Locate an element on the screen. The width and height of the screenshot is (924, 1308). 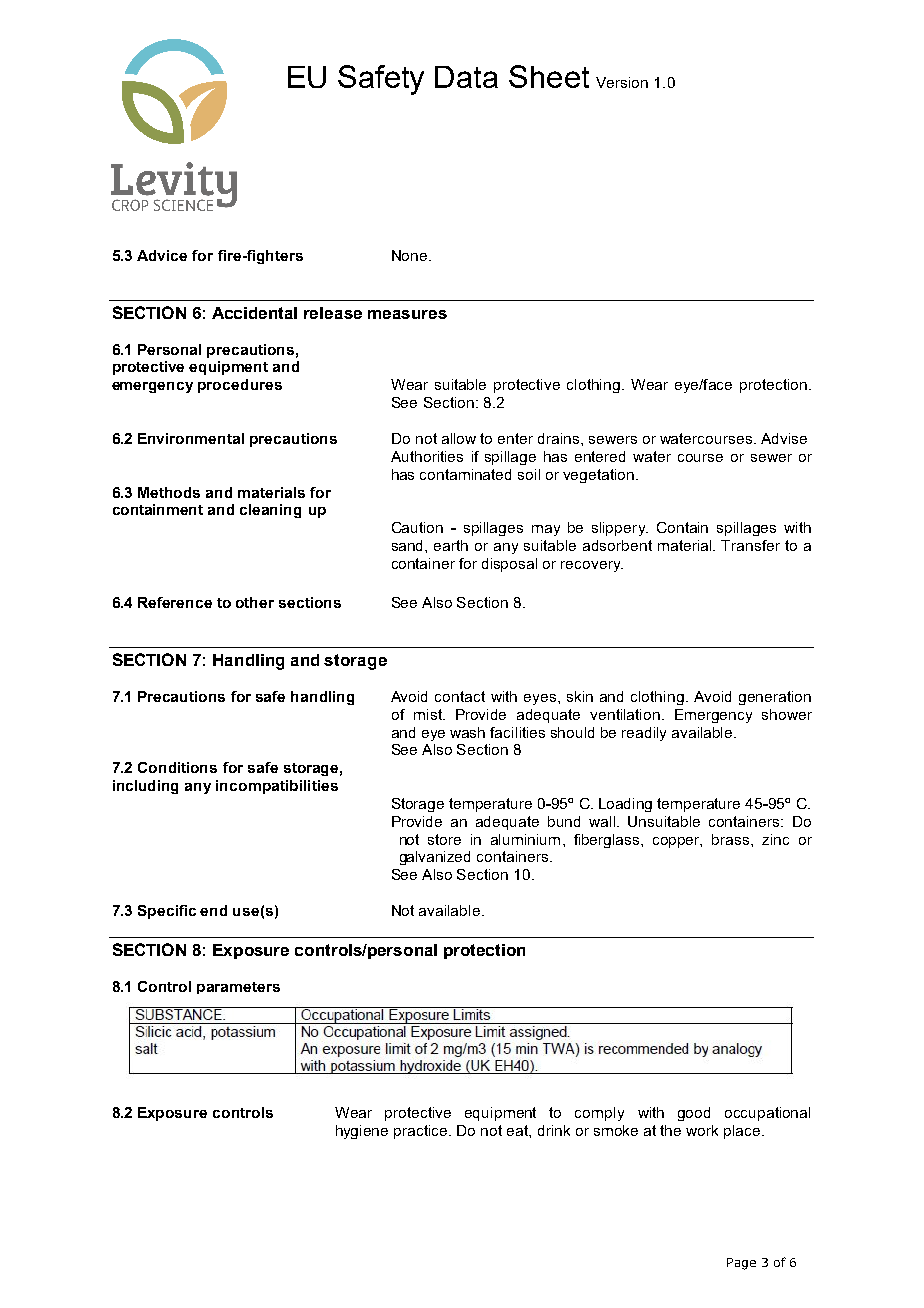
Version is located at coordinates (622, 82).
